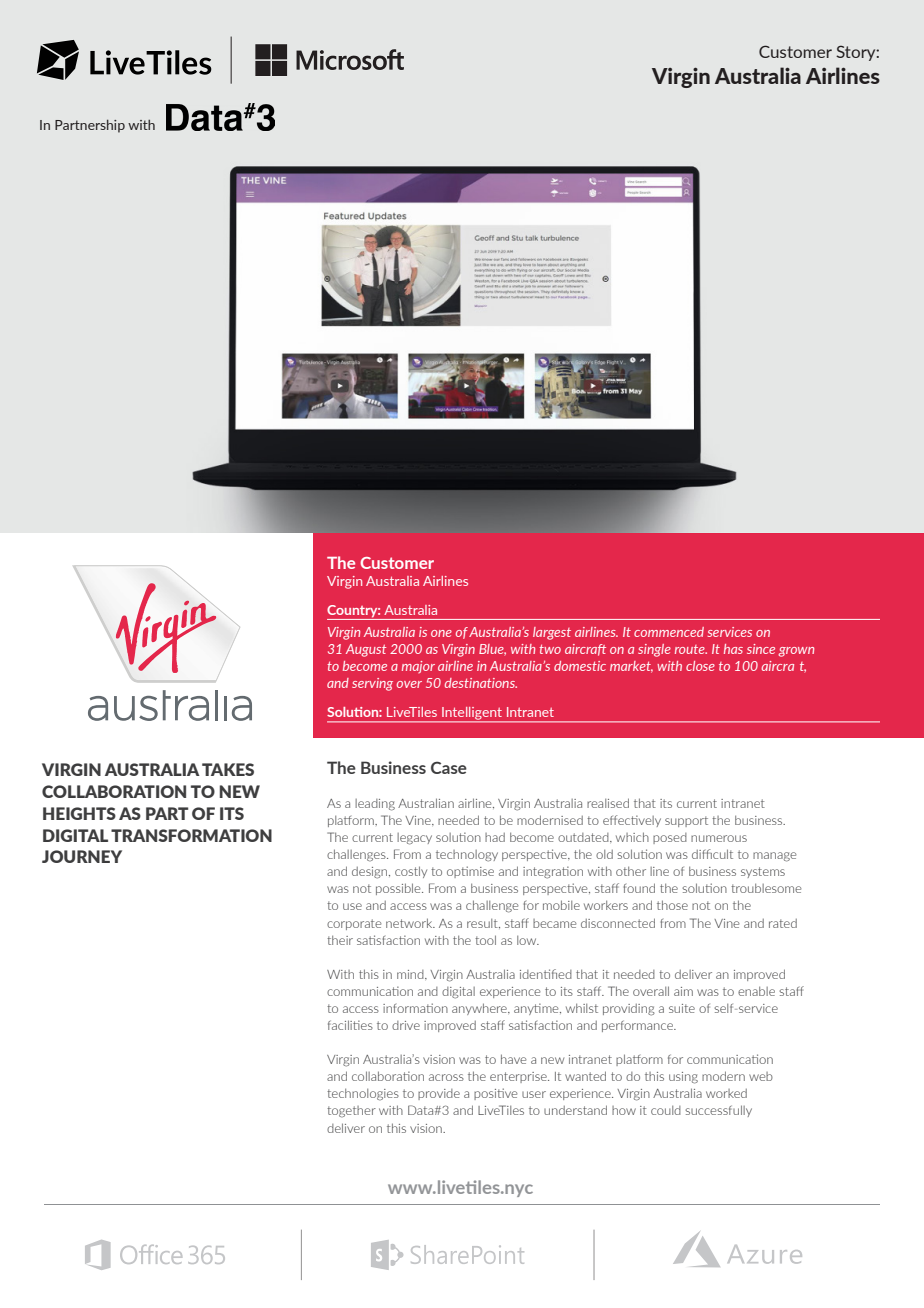 This page has width=924, height=1308. Describe the element at coordinates (485, 940) in the page. I see `tool` at that location.
